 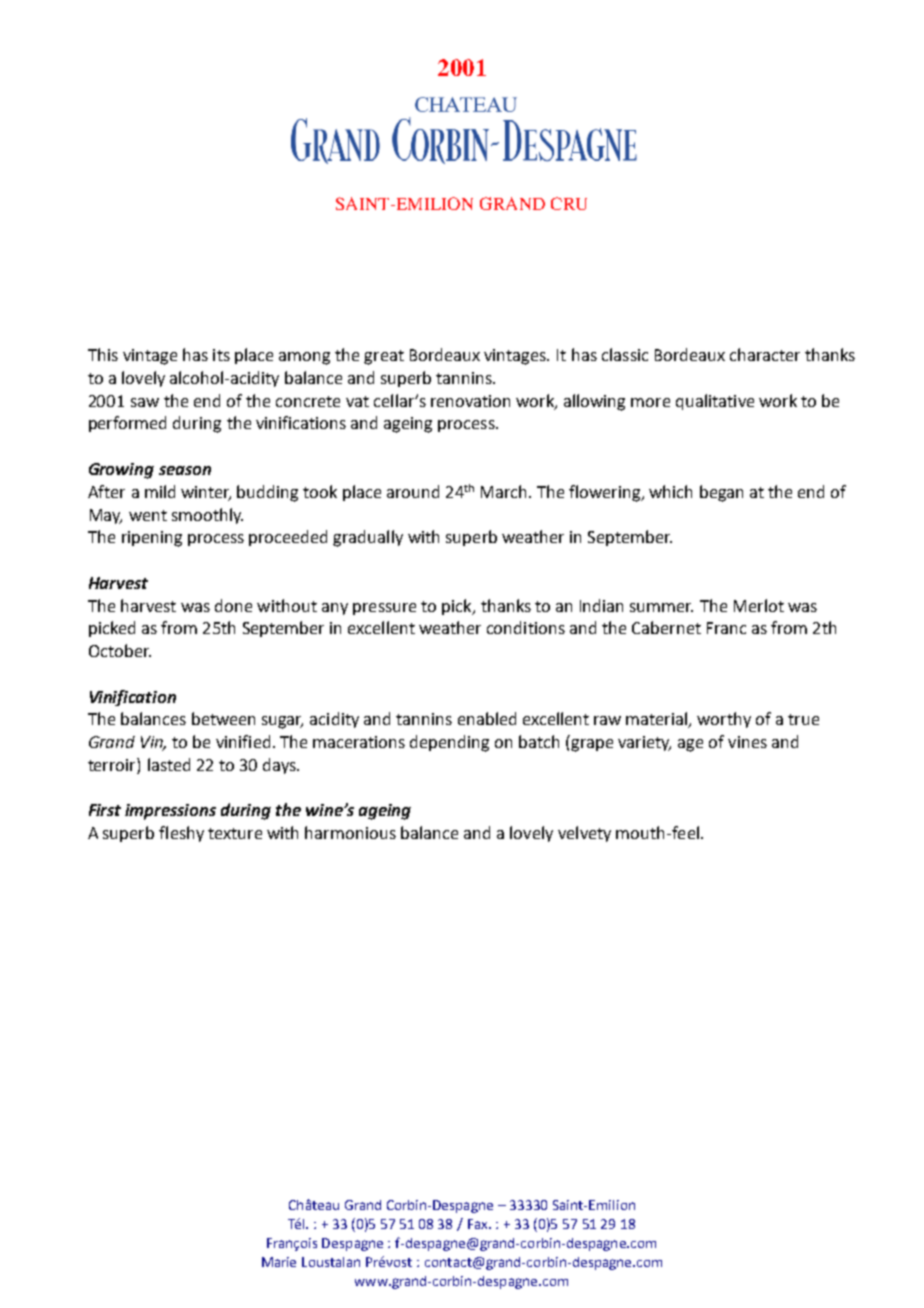 I want to click on ripening, so click(x=152, y=539).
